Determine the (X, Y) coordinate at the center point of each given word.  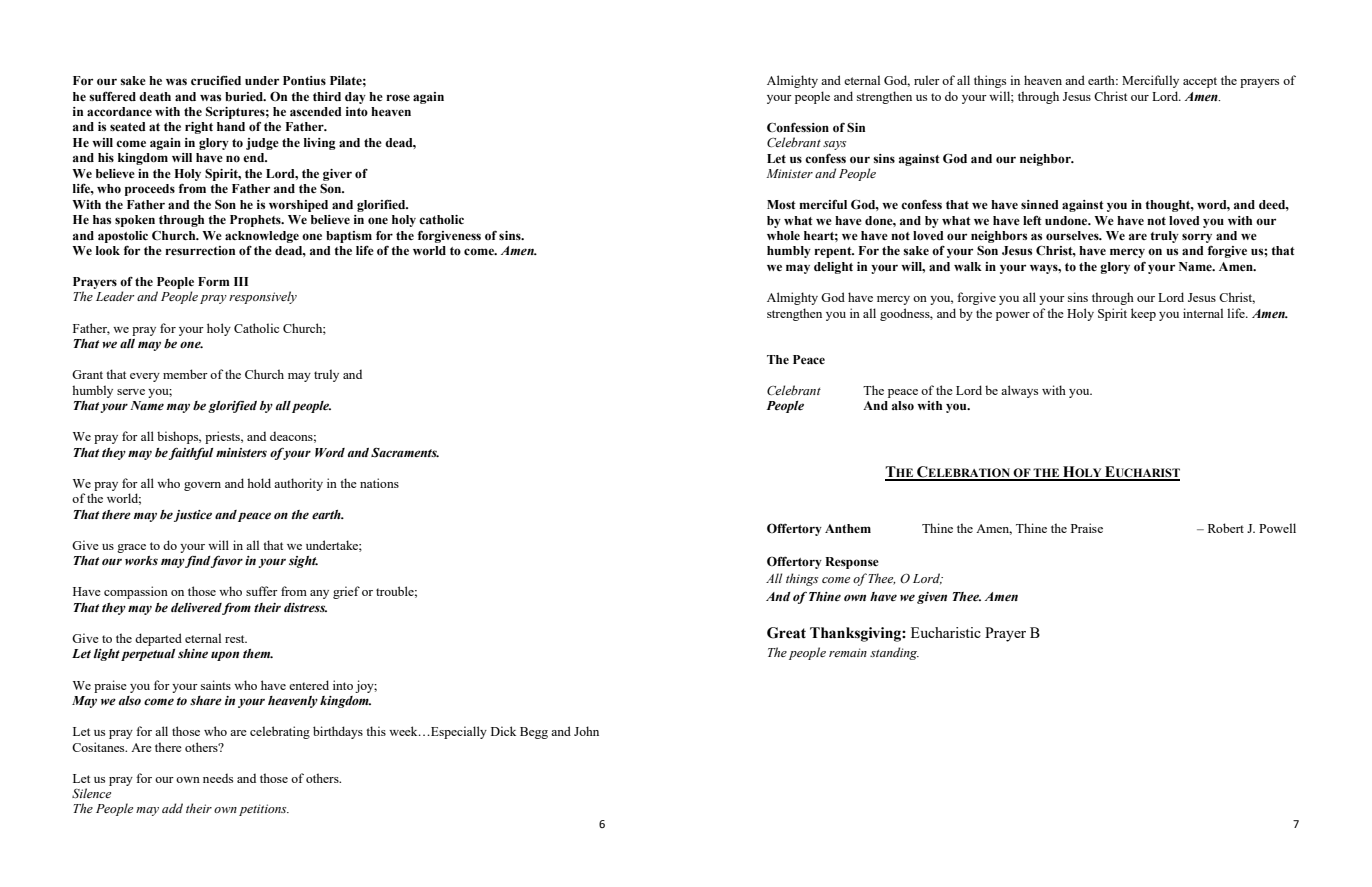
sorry (1197, 238)
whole (783, 235)
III (241, 281)
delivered (196, 608)
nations (379, 483)
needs (218, 778)
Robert (1226, 528)
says (834, 145)
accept (1200, 82)
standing (894, 653)
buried (245, 96)
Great (786, 633)
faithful (191, 453)
